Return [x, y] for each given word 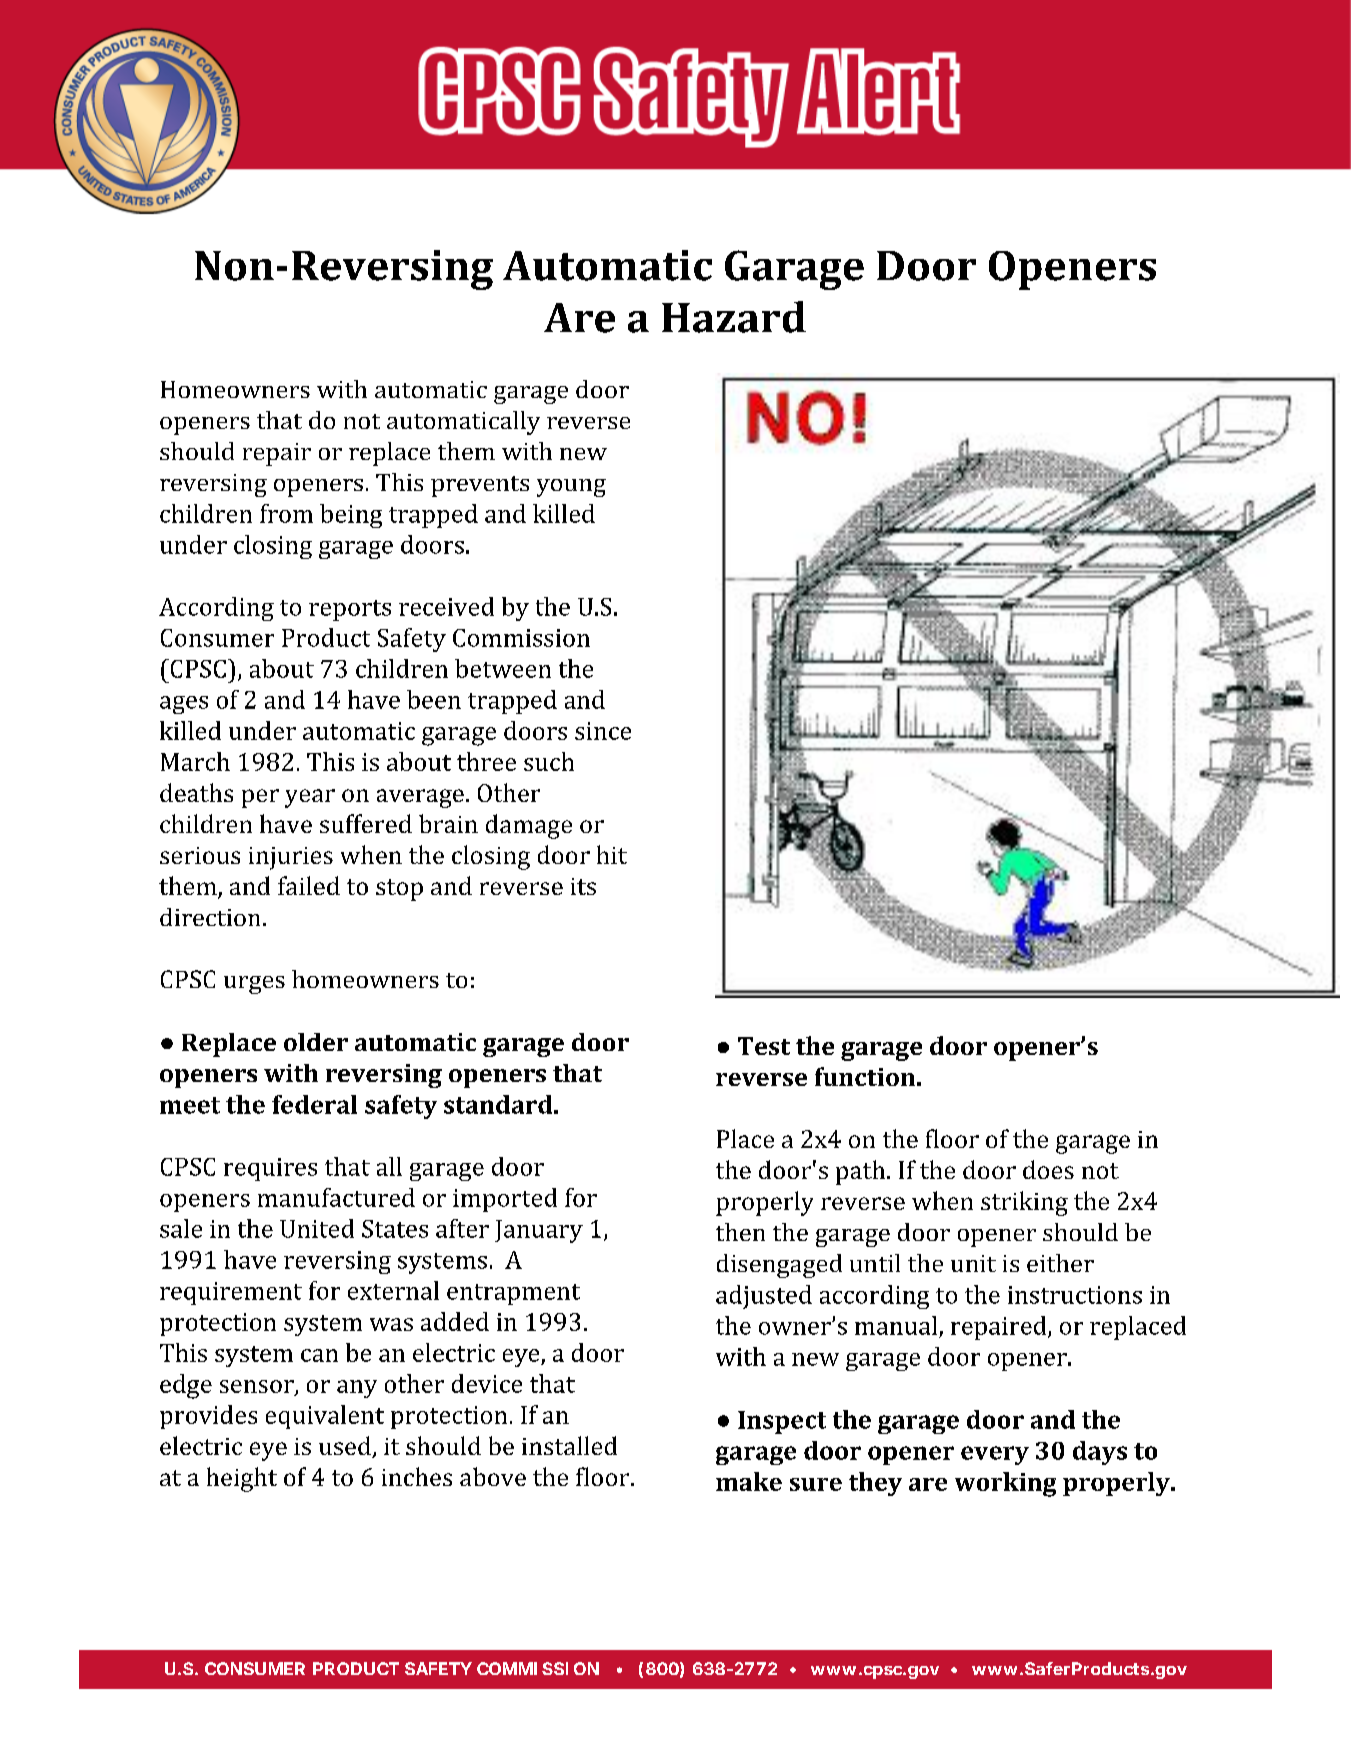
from [286, 513]
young [571, 488]
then [740, 1232]
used [346, 1447]
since [603, 731]
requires [270, 1169]
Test [764, 1046]
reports [350, 610]
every [995, 1455]
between [503, 668]
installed [569, 1445]
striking [1024, 1203]
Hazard [734, 317]
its [583, 886]
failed [309, 885]
